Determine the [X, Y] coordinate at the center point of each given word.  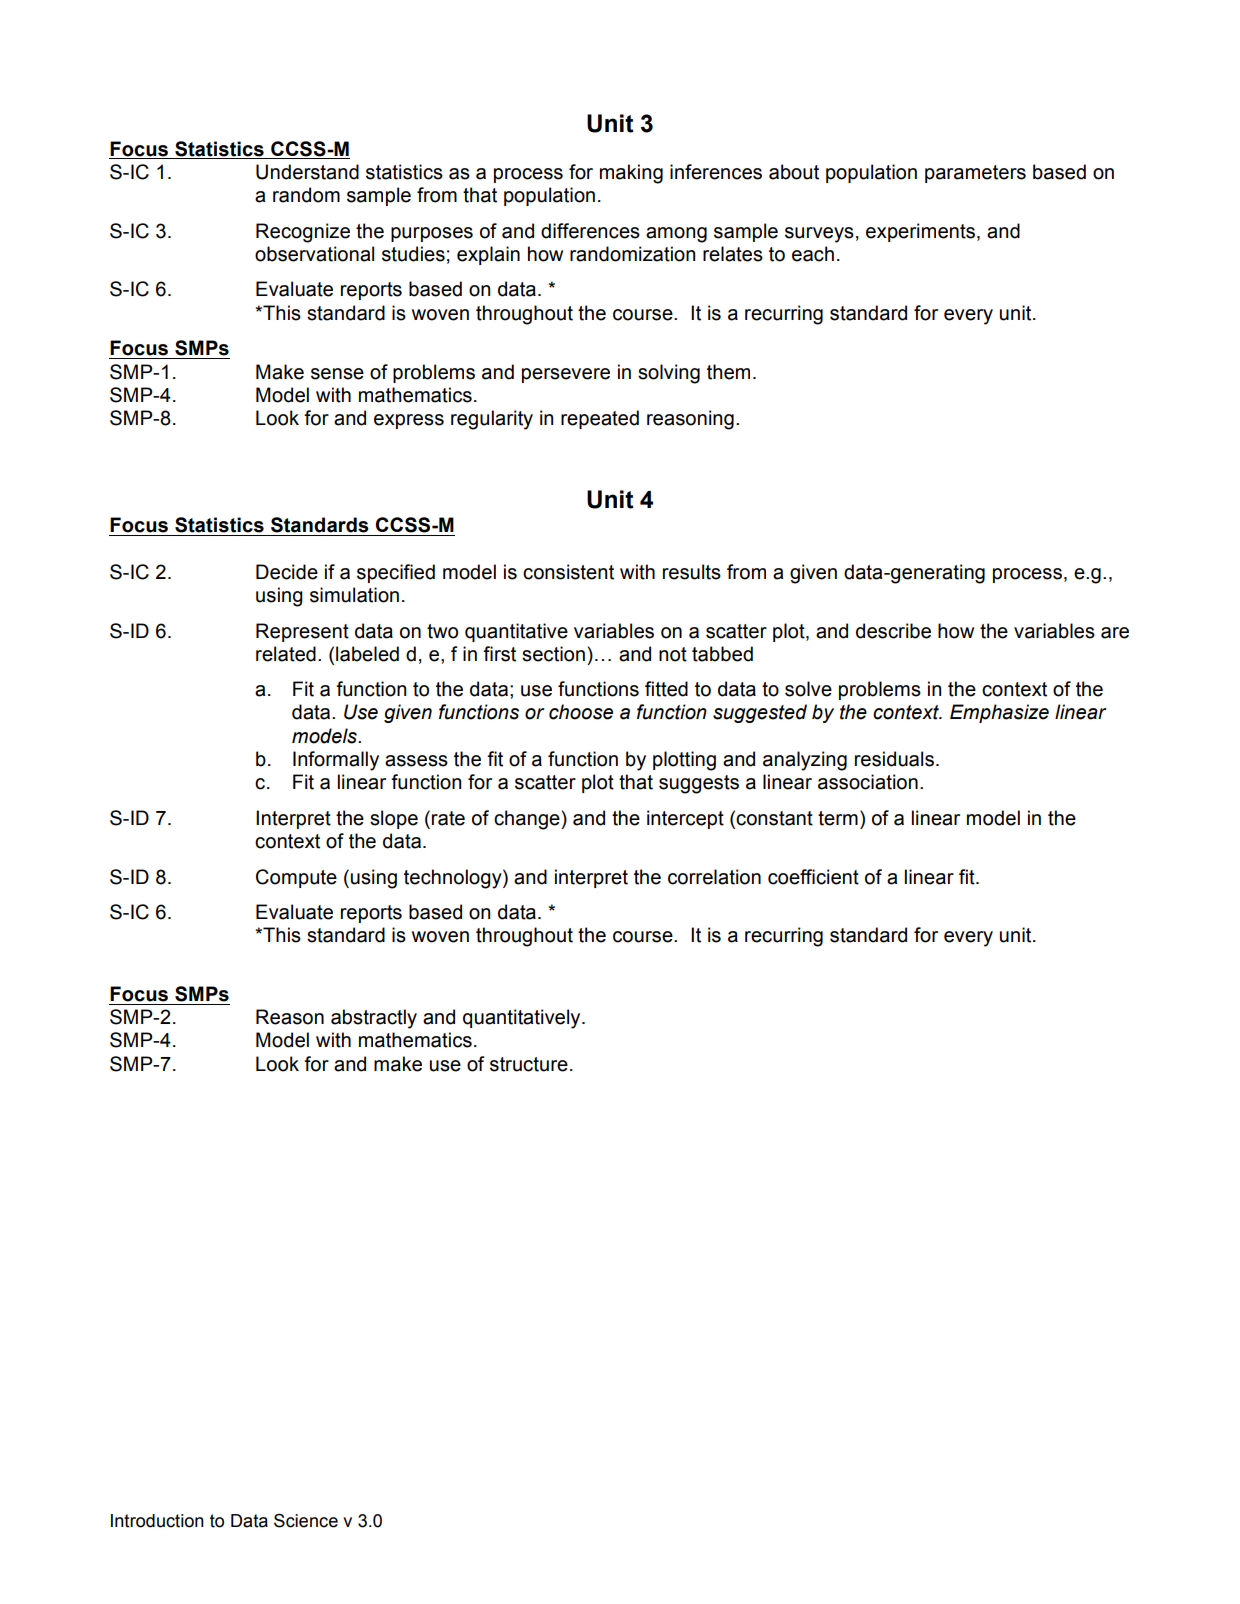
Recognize [303, 233]
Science [306, 1520]
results [692, 572]
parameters [975, 174]
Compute [296, 878]
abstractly [374, 1019]
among [676, 235]
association [868, 782]
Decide [287, 572]
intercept [685, 819]
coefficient [813, 877]
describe [893, 631]
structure [529, 1064]
